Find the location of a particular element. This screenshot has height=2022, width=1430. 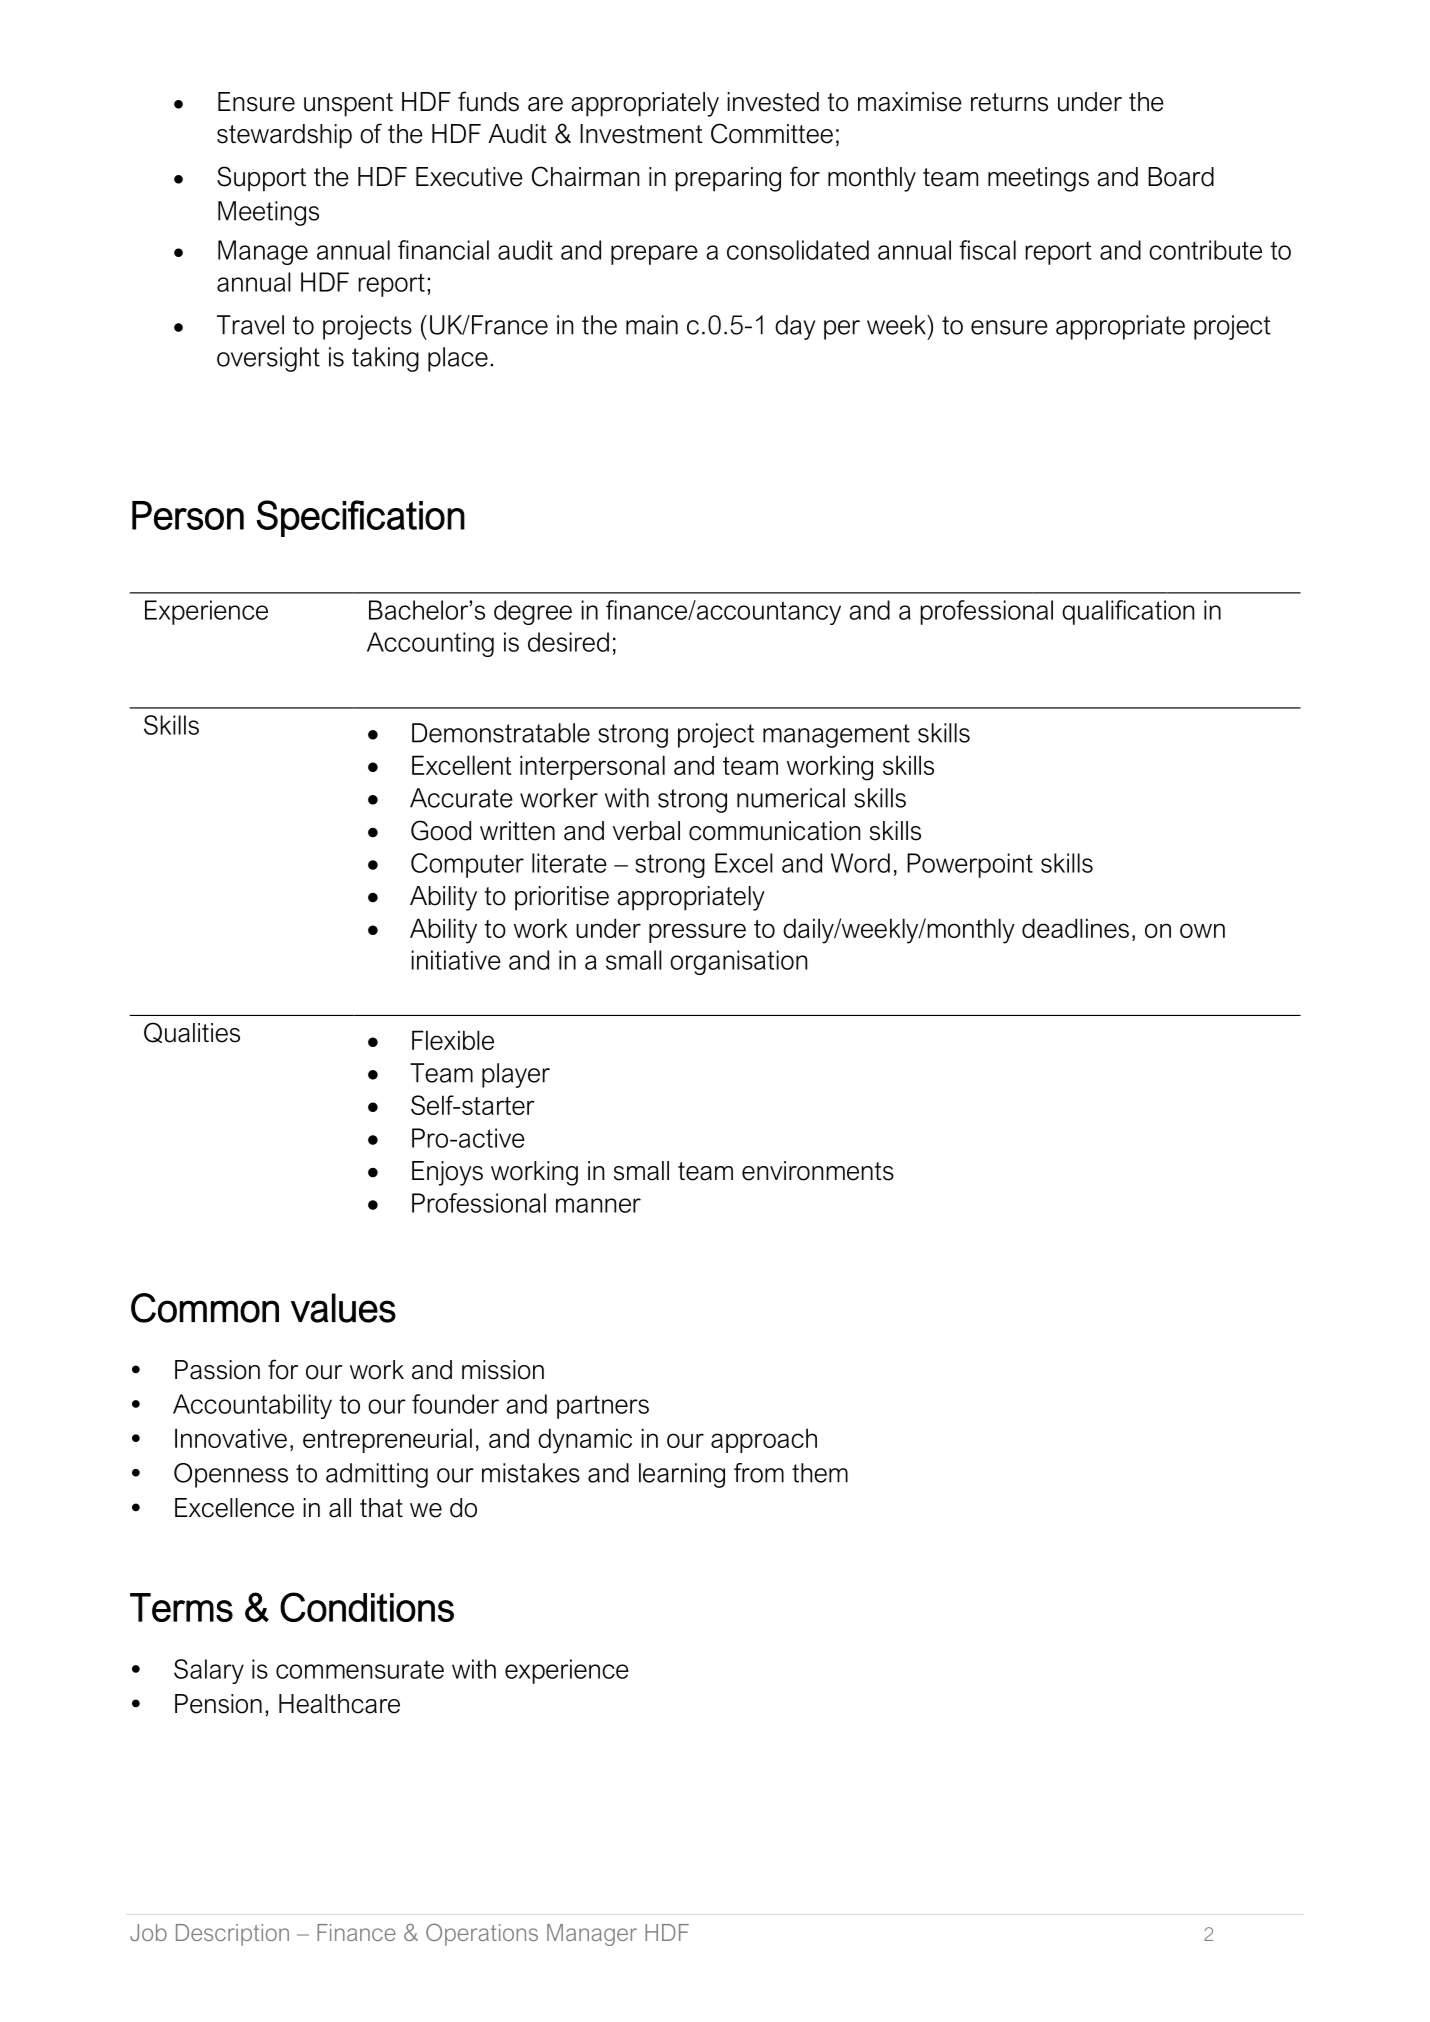

Specification is located at coordinates (361, 518).
